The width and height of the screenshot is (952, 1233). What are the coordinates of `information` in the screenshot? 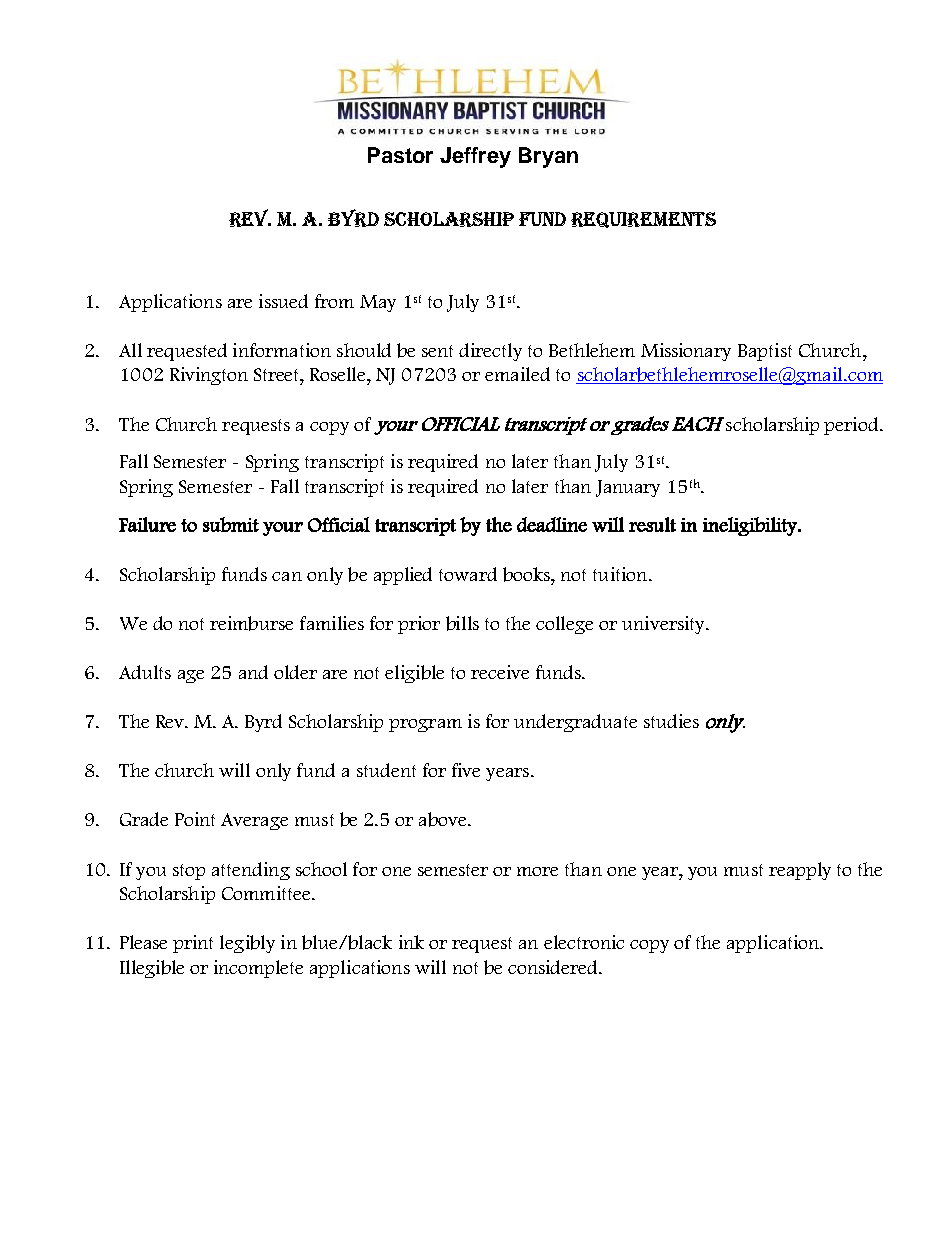 It's located at (282, 350).
